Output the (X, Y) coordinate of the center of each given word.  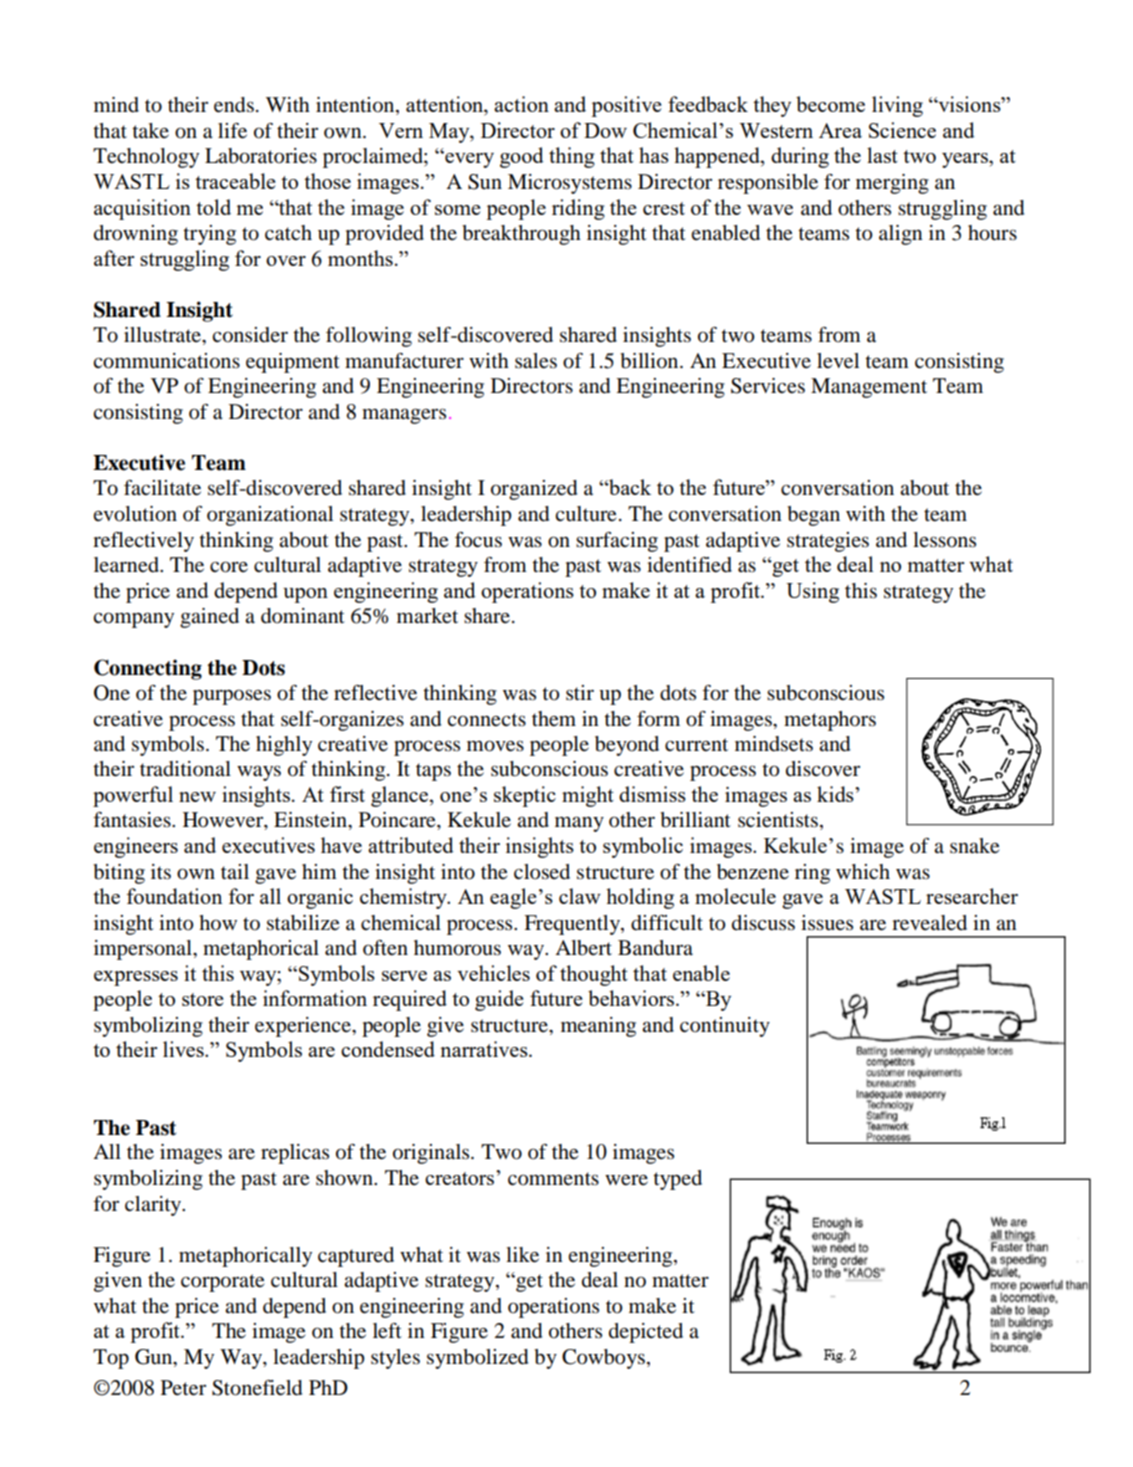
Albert (583, 948)
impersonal (144, 950)
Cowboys (603, 1359)
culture (586, 514)
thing (572, 157)
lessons (944, 540)
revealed (929, 923)
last (882, 155)
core (229, 567)
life (232, 131)
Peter (183, 1388)
